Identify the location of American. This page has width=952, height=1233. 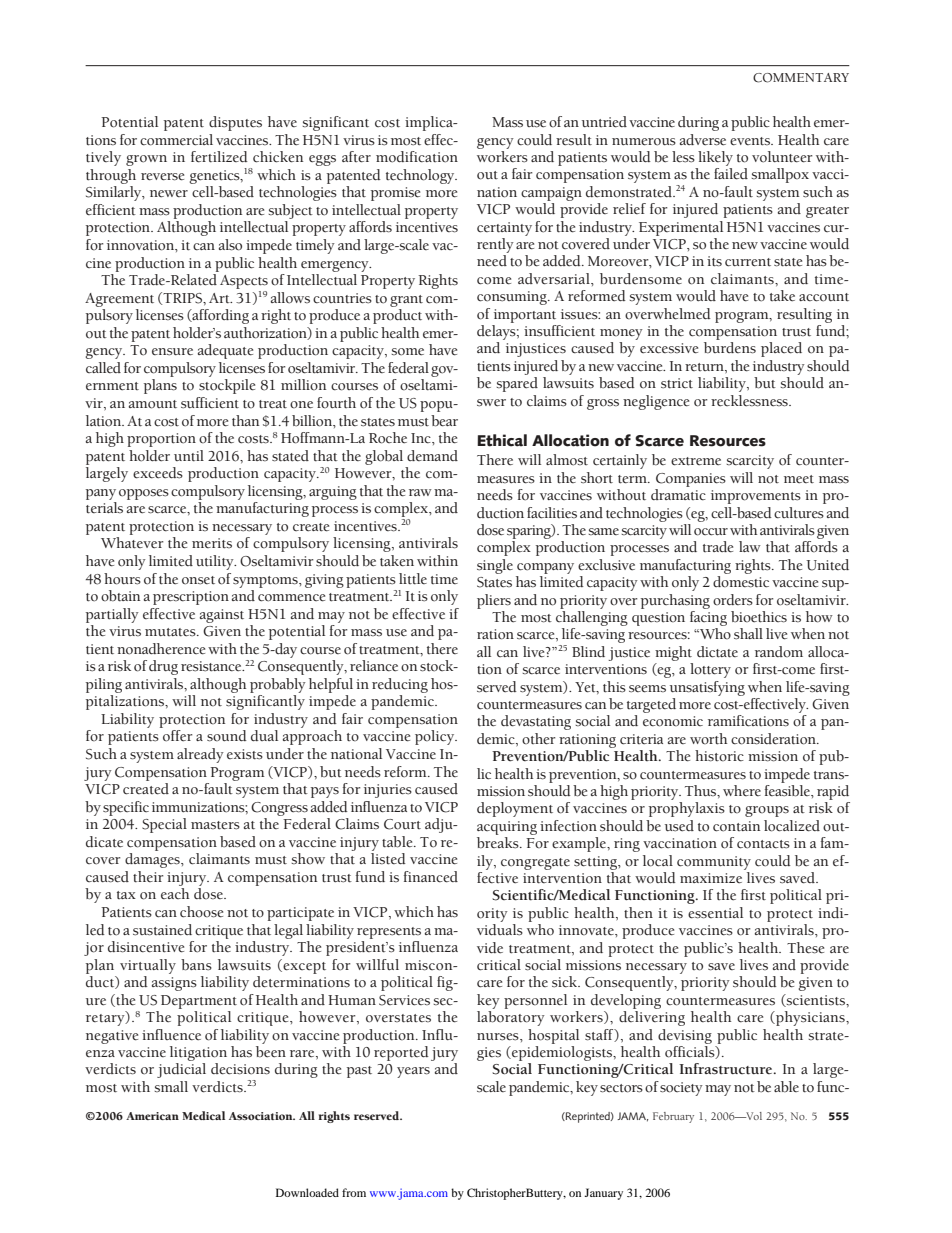
(152, 1116).
